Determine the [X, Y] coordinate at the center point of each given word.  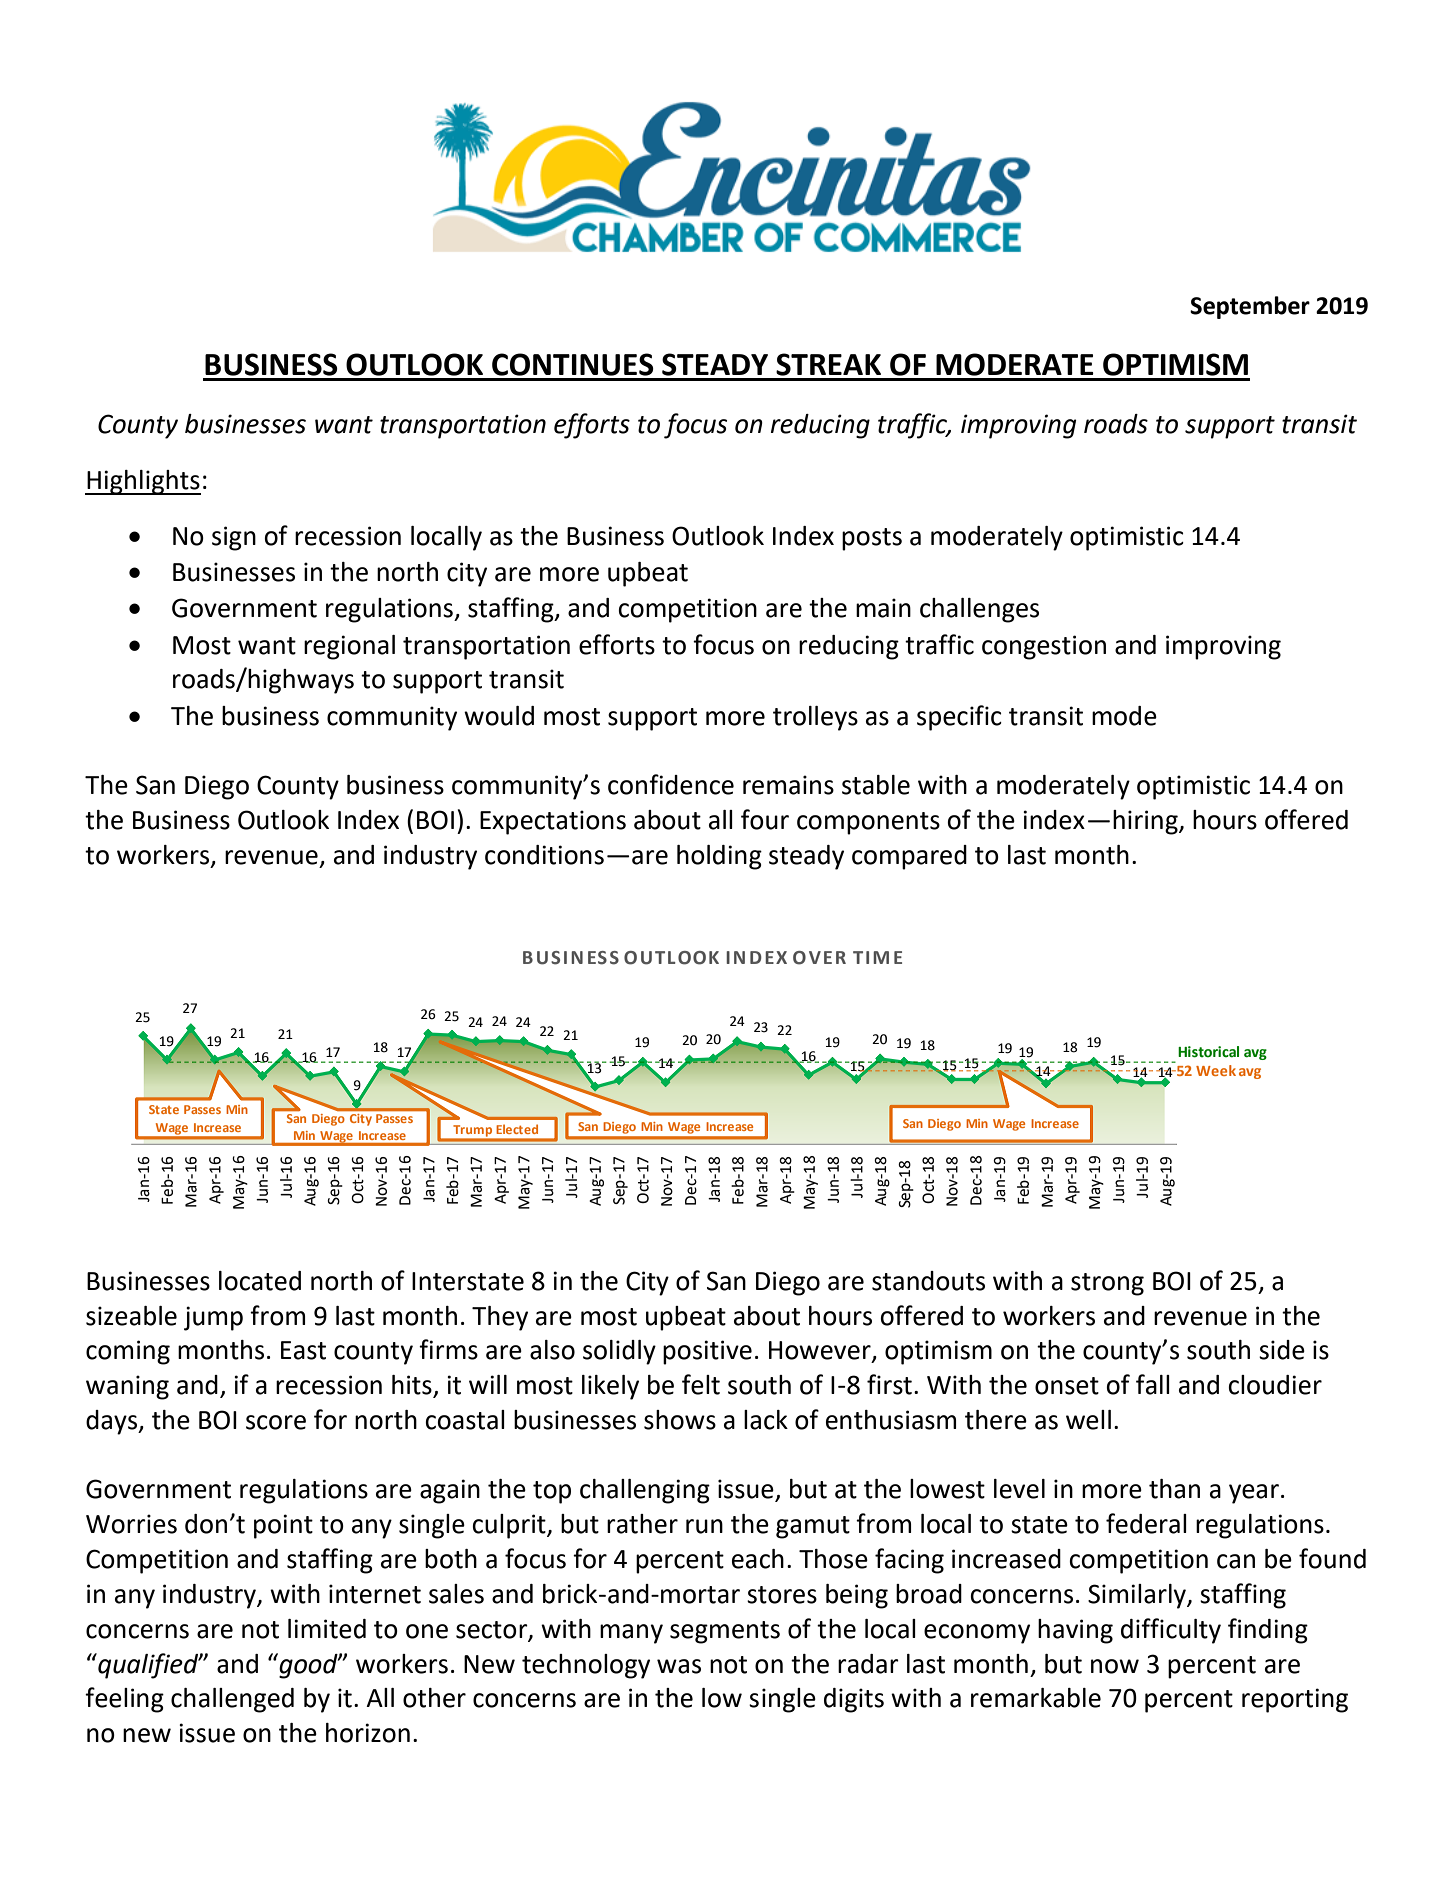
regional [349, 647]
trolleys [815, 718]
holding [719, 857]
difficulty [1171, 1631]
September [1250, 307]
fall [1153, 1384]
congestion [1044, 647]
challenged [232, 1700]
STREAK [828, 364]
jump [213, 1318]
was [679, 1666]
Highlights [143, 482]
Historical [1208, 1052]
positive [707, 1352]
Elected [517, 1129]
